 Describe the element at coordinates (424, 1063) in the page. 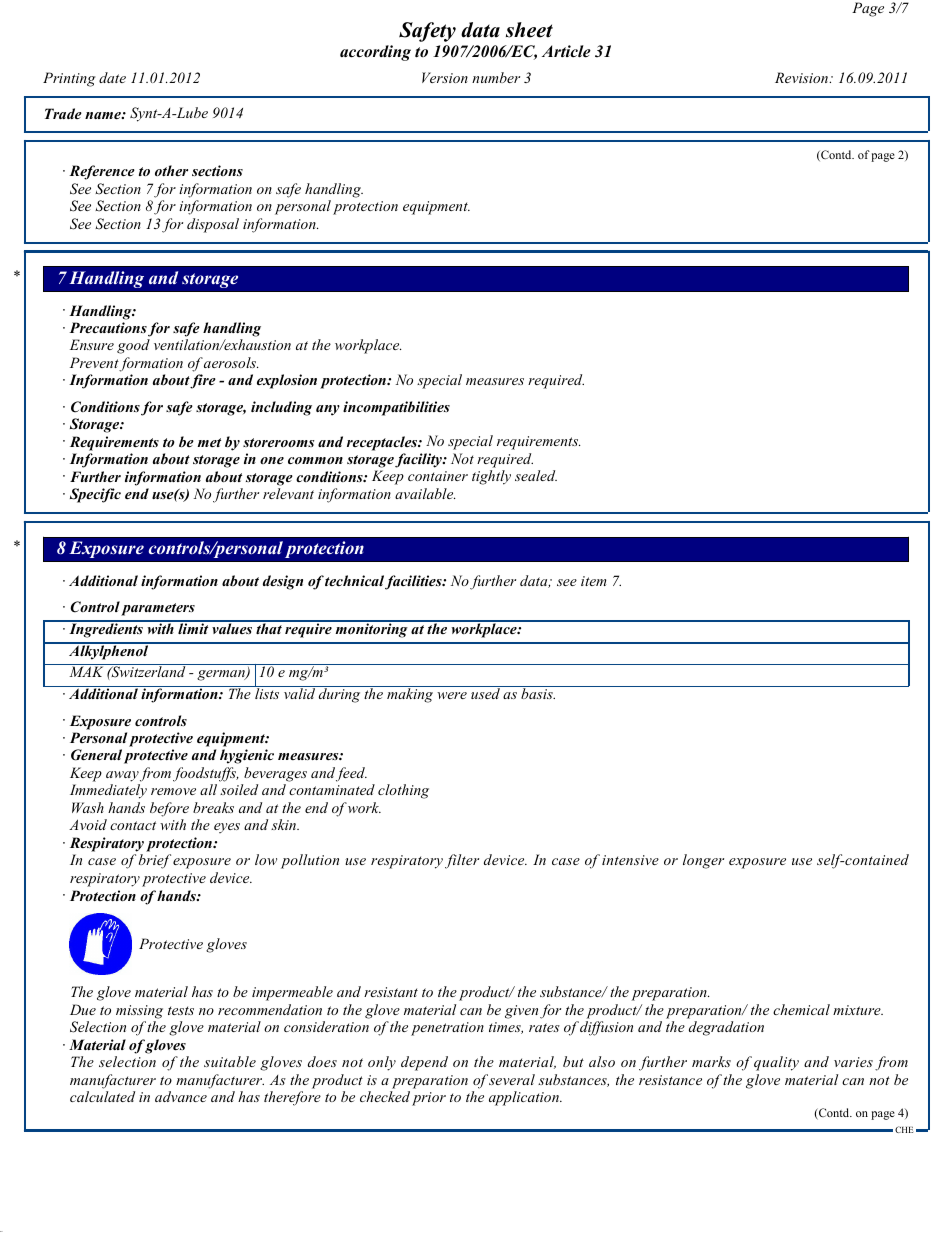

I see `depend` at that location.
